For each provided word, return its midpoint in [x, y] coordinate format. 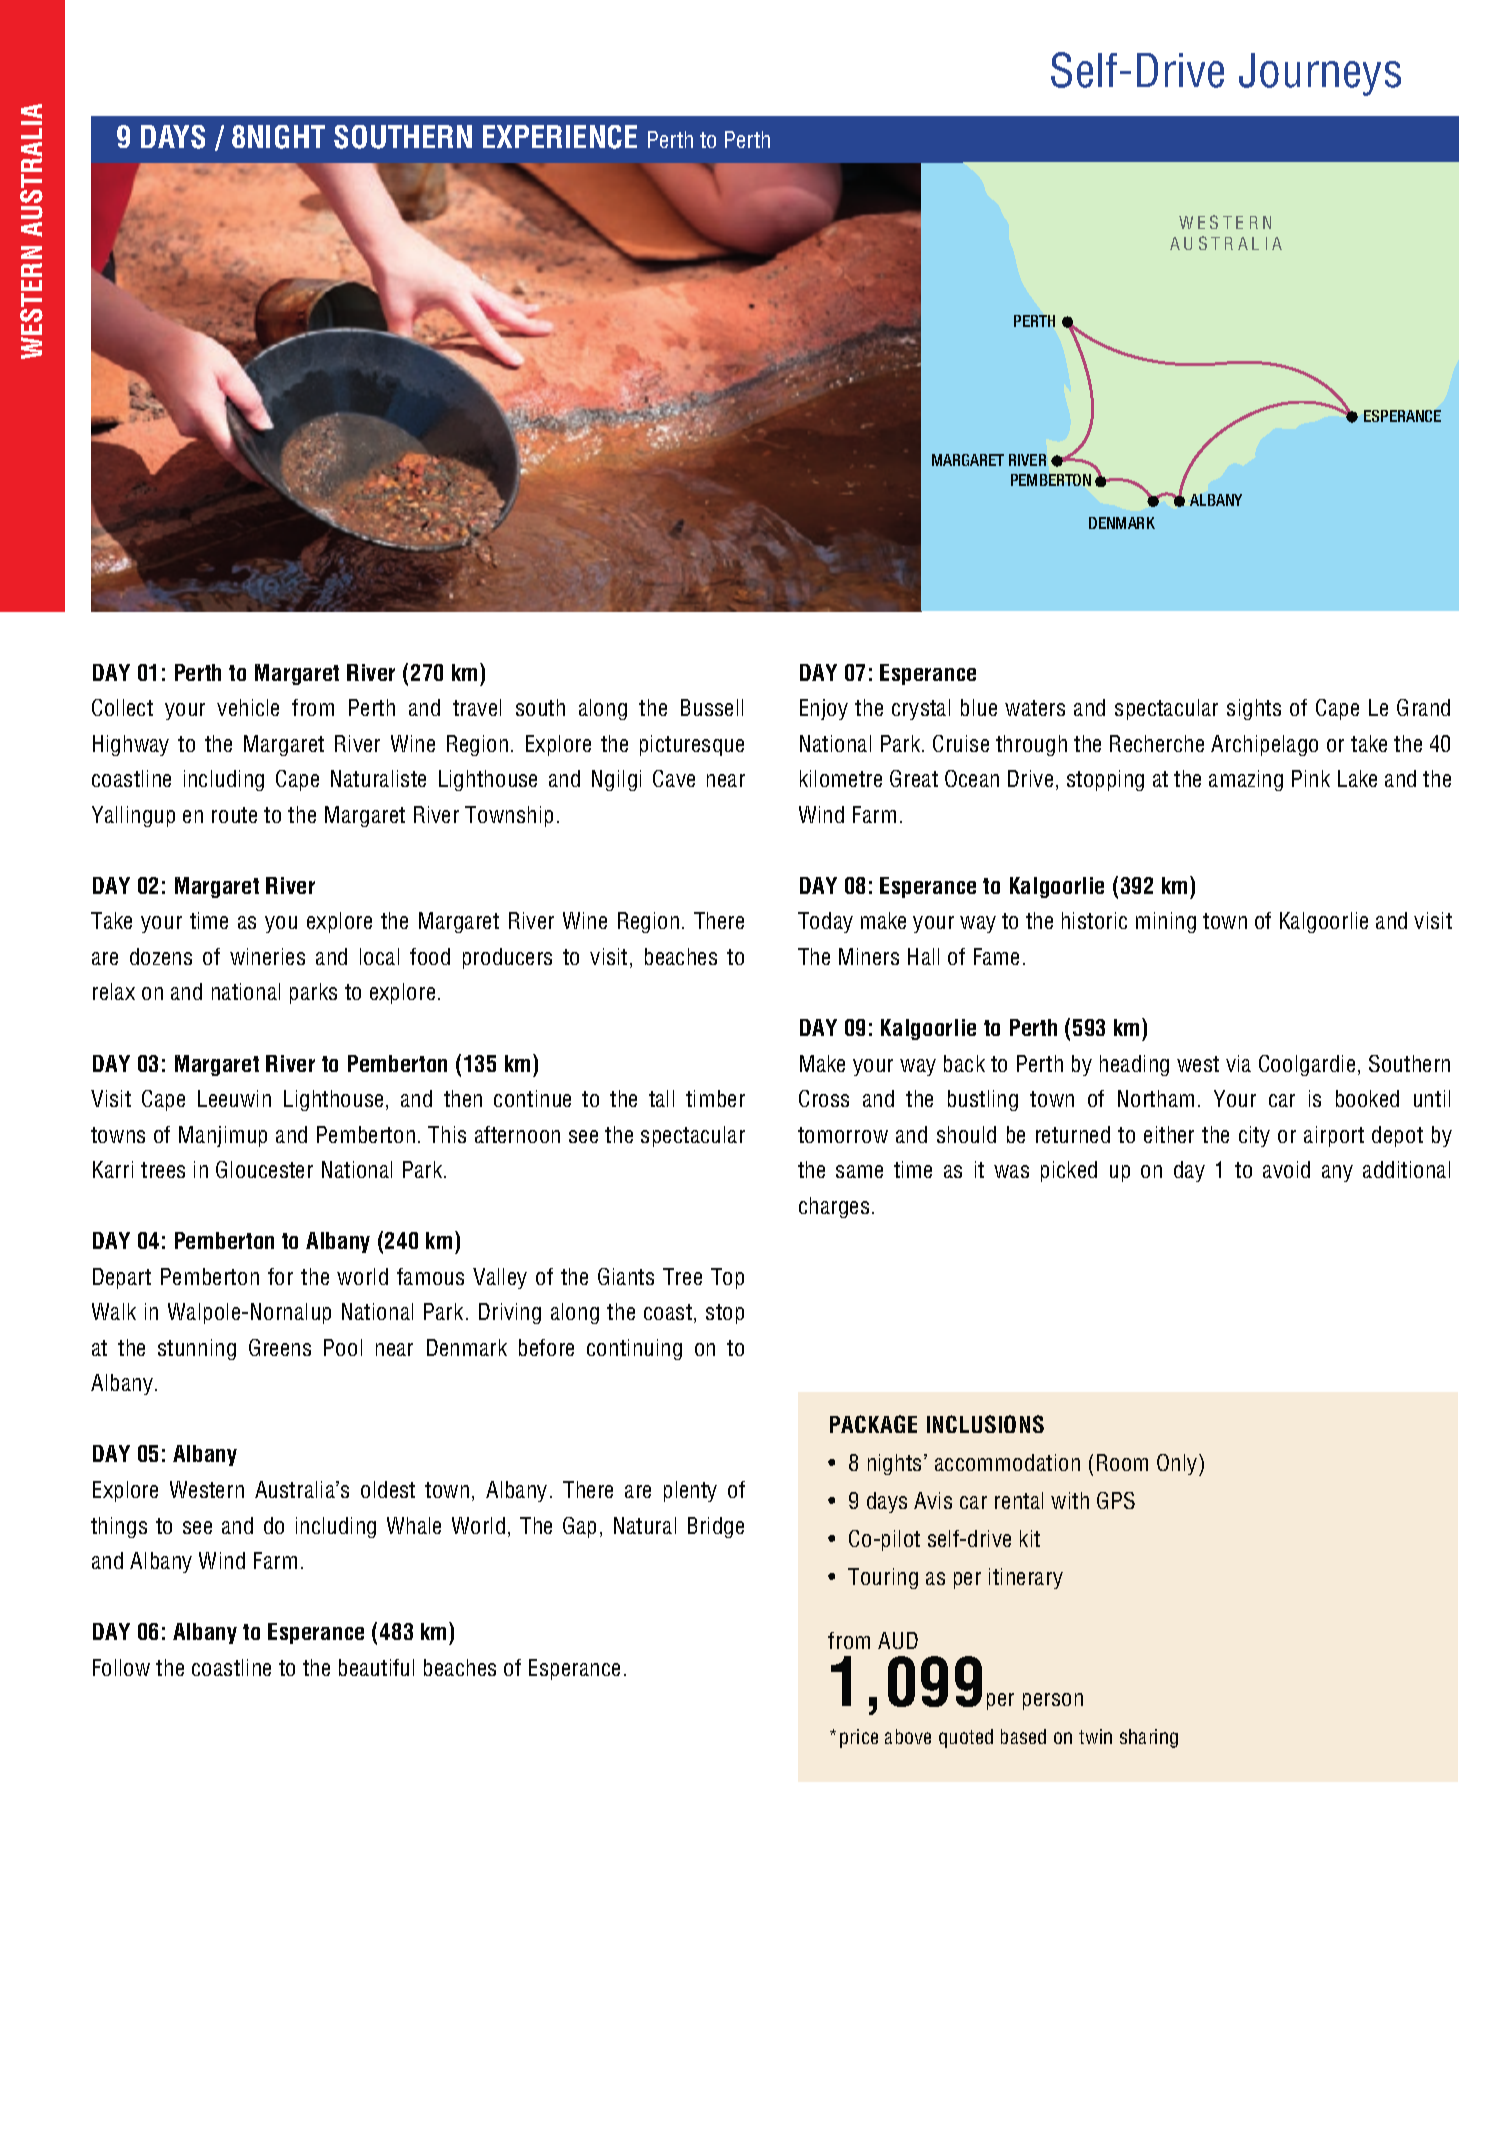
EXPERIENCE [560, 137]
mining [1166, 922]
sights [1254, 709]
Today [825, 922]
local [379, 956]
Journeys [1320, 74]
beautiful [376, 1667]
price [859, 1738]
